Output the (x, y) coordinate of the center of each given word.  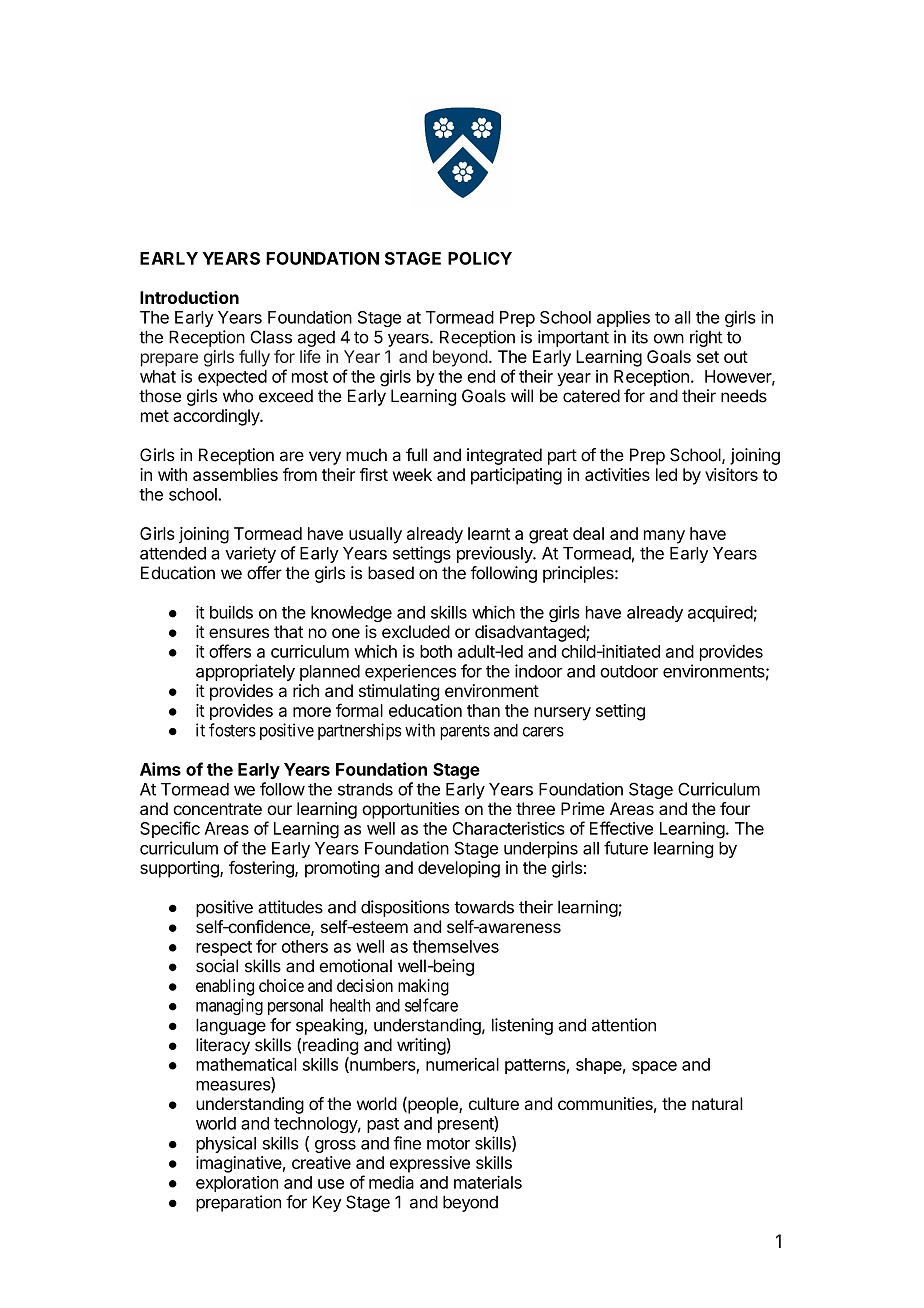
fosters (232, 730)
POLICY (480, 258)
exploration (237, 1184)
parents (465, 732)
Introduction (189, 297)
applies (623, 318)
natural (717, 1103)
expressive (430, 1164)
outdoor (629, 671)
